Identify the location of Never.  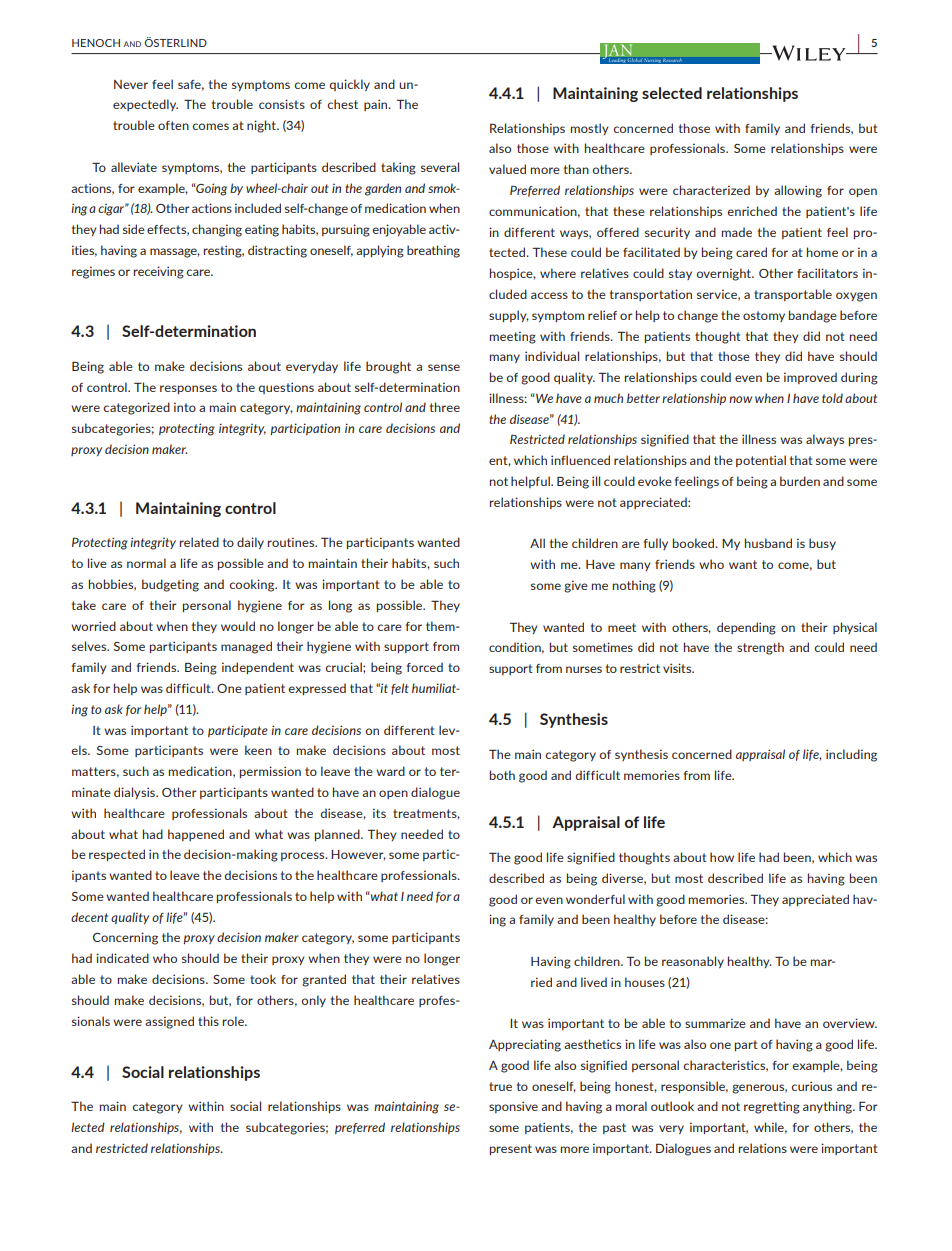
(131, 84).
